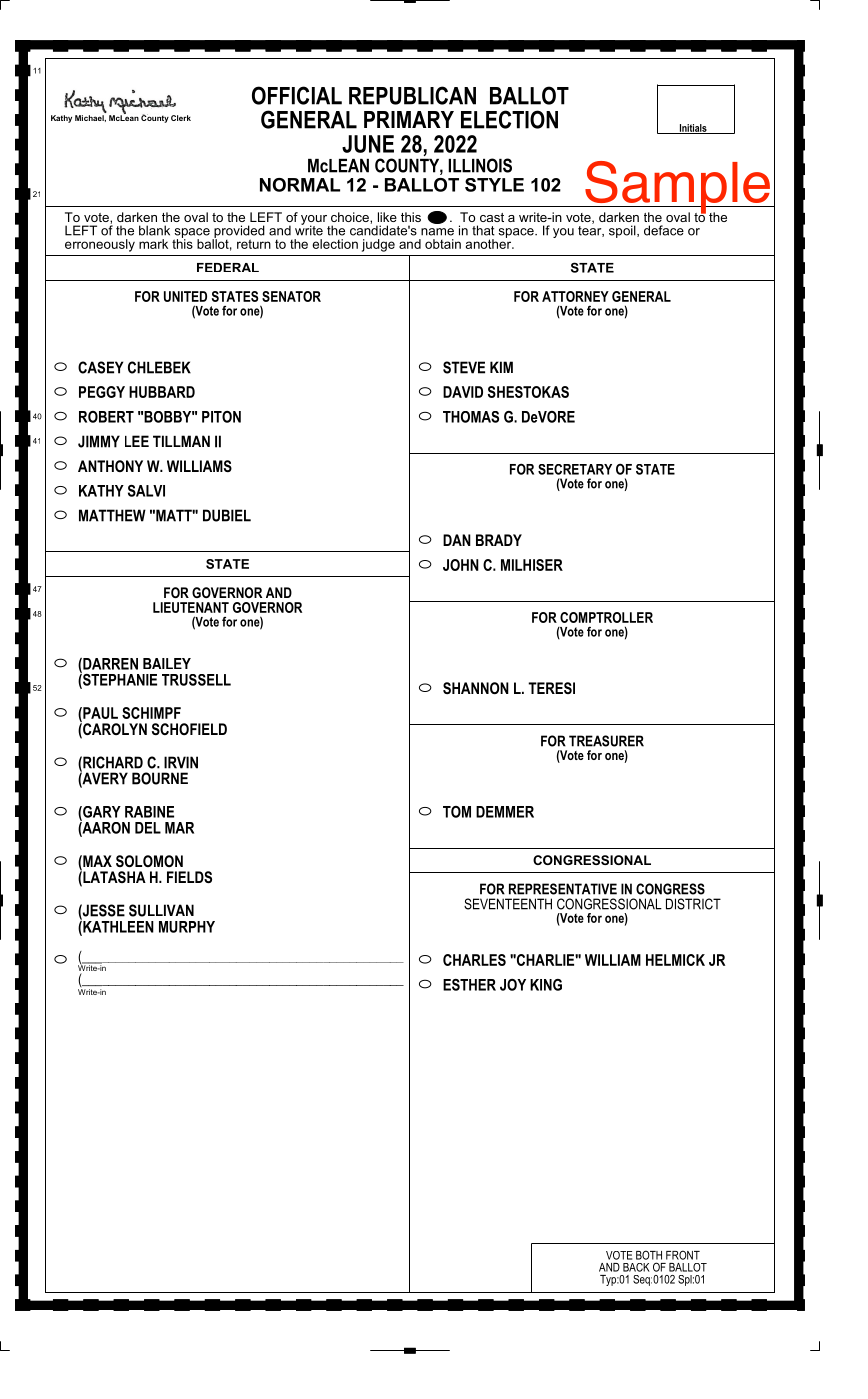 This screenshot has width=868, height=1399. What do you see at coordinates (575, 469) in the screenshot?
I see `SECRETARY` at bounding box center [575, 469].
